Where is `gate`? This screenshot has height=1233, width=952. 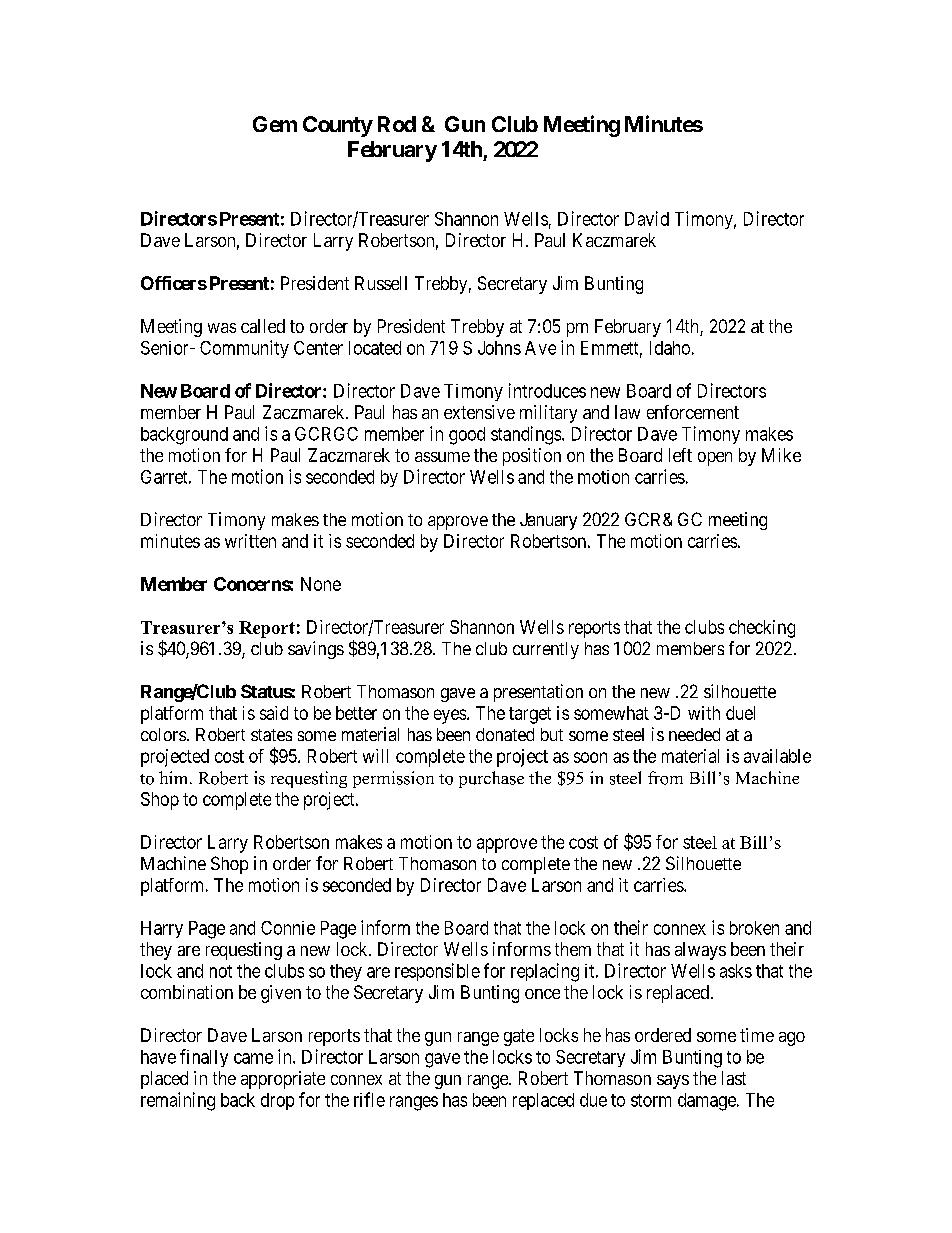 gate is located at coordinates (519, 1037).
